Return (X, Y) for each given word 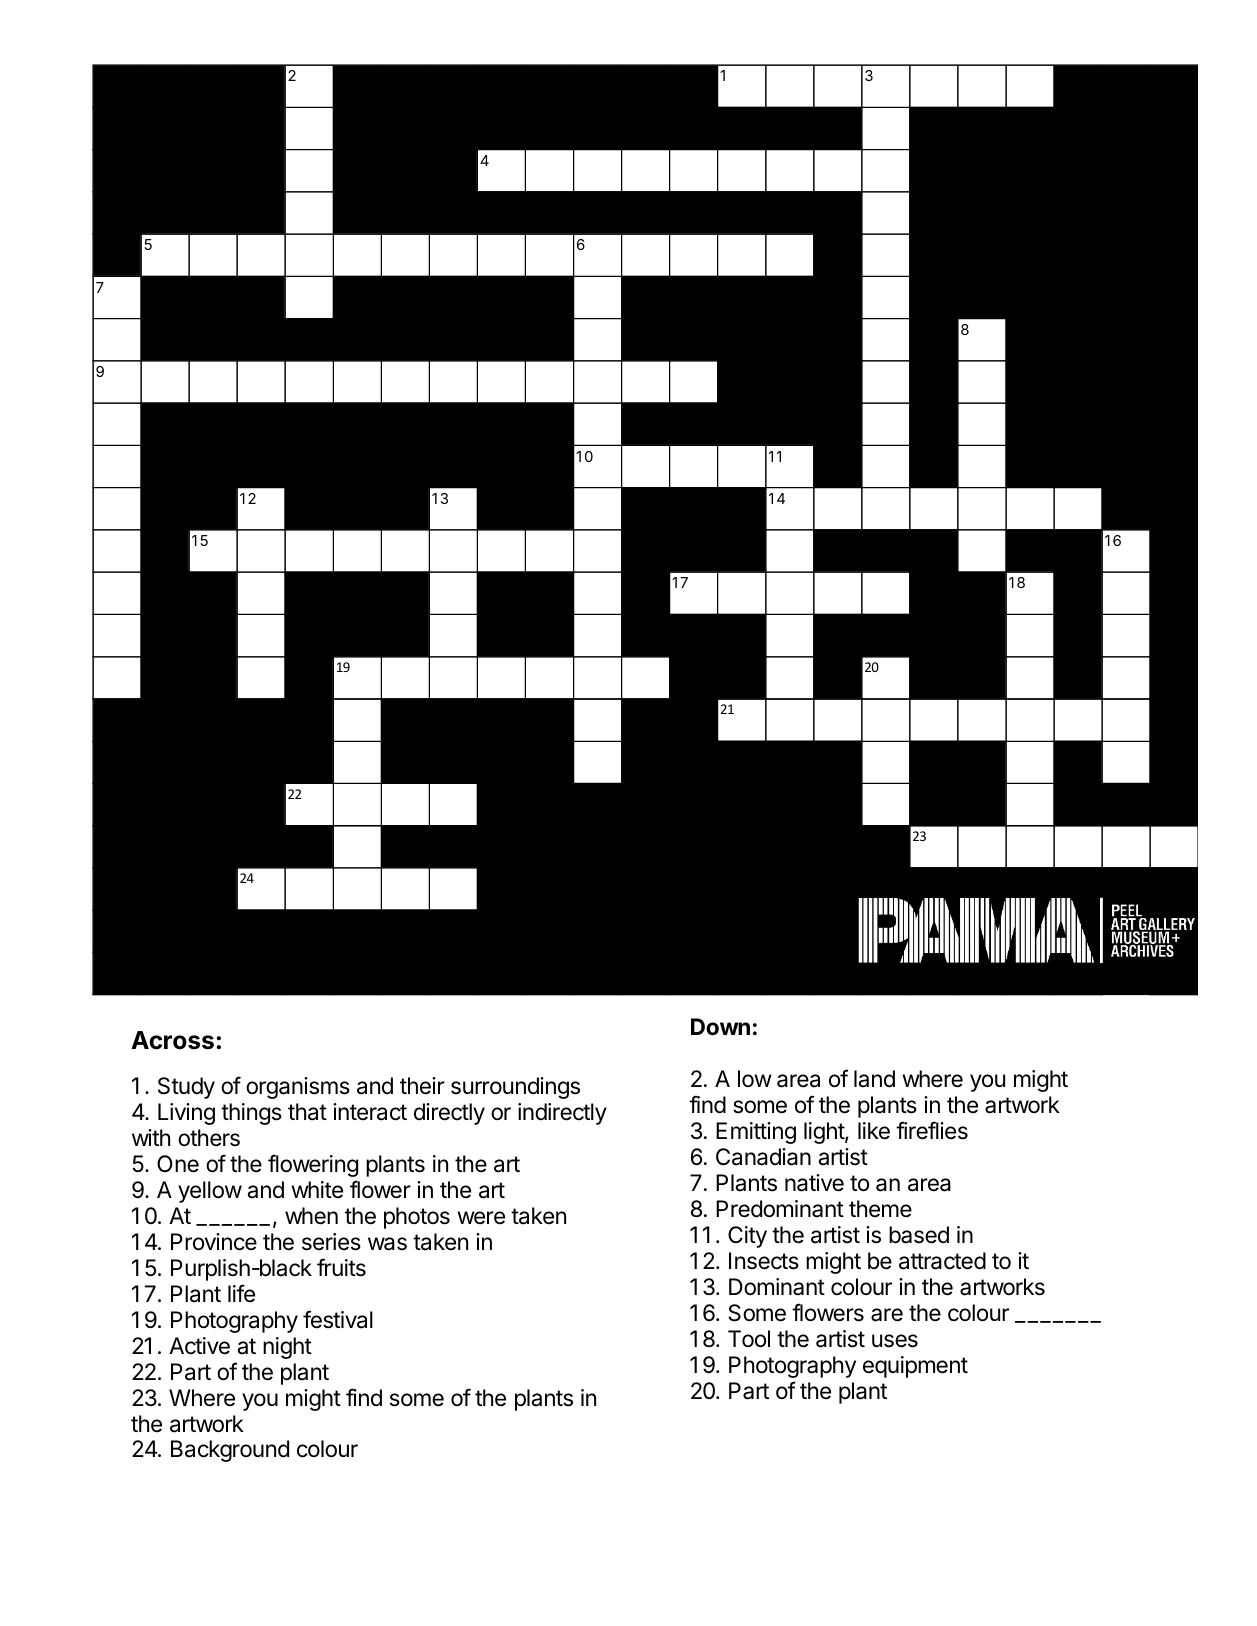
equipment (915, 1367)
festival (338, 1319)
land (874, 1079)
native (814, 1183)
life (241, 1293)
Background (230, 1451)
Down (720, 1027)
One (178, 1164)
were (481, 1218)
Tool (749, 1339)
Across (172, 1040)
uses (895, 1341)
